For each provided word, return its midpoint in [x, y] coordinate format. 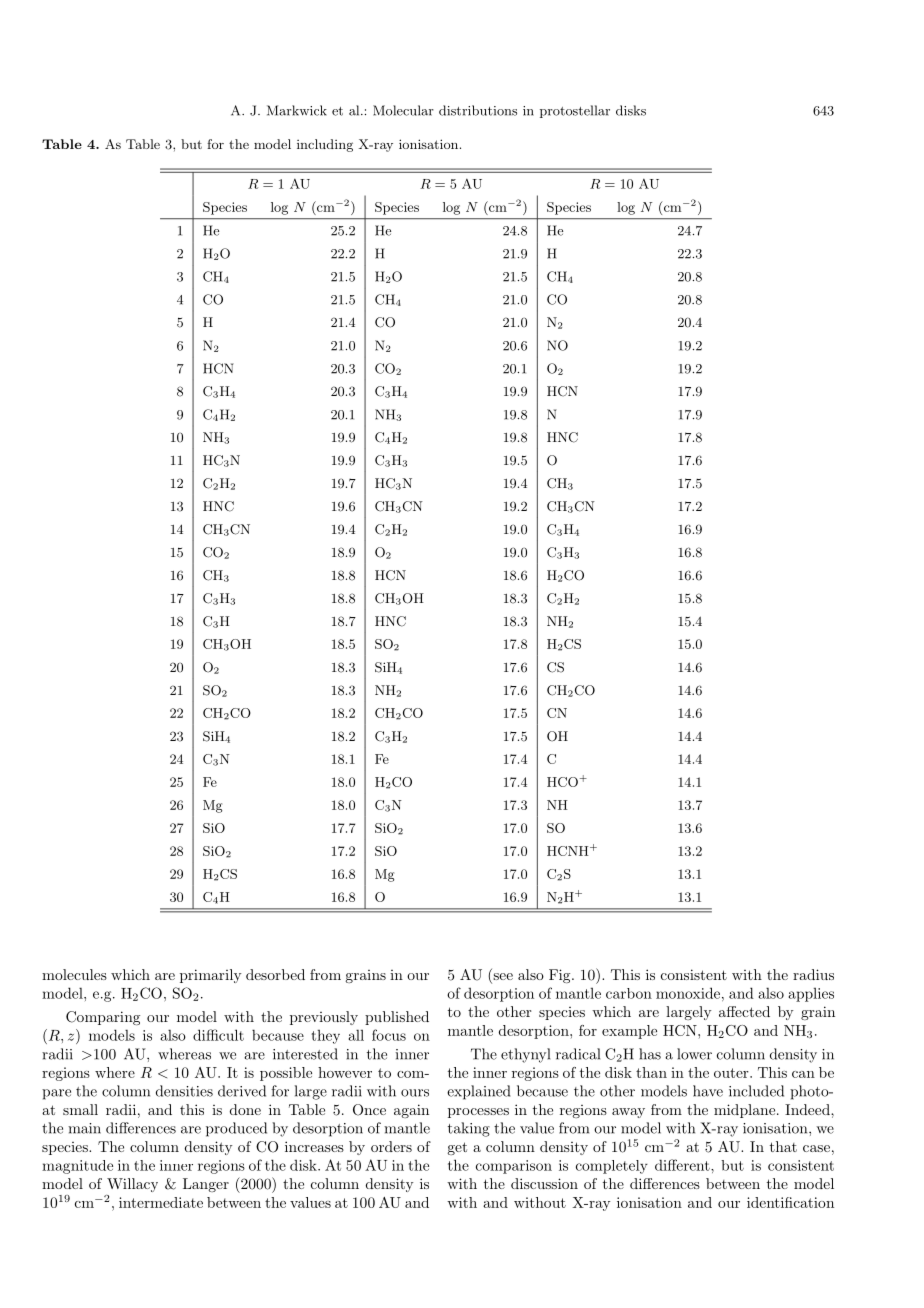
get [457, 1148]
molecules [74, 974]
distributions [478, 110]
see [502, 978]
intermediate [161, 1202]
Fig [561, 976]
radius [813, 974]
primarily [211, 976]
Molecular [403, 110]
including [325, 145]
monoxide [688, 993]
